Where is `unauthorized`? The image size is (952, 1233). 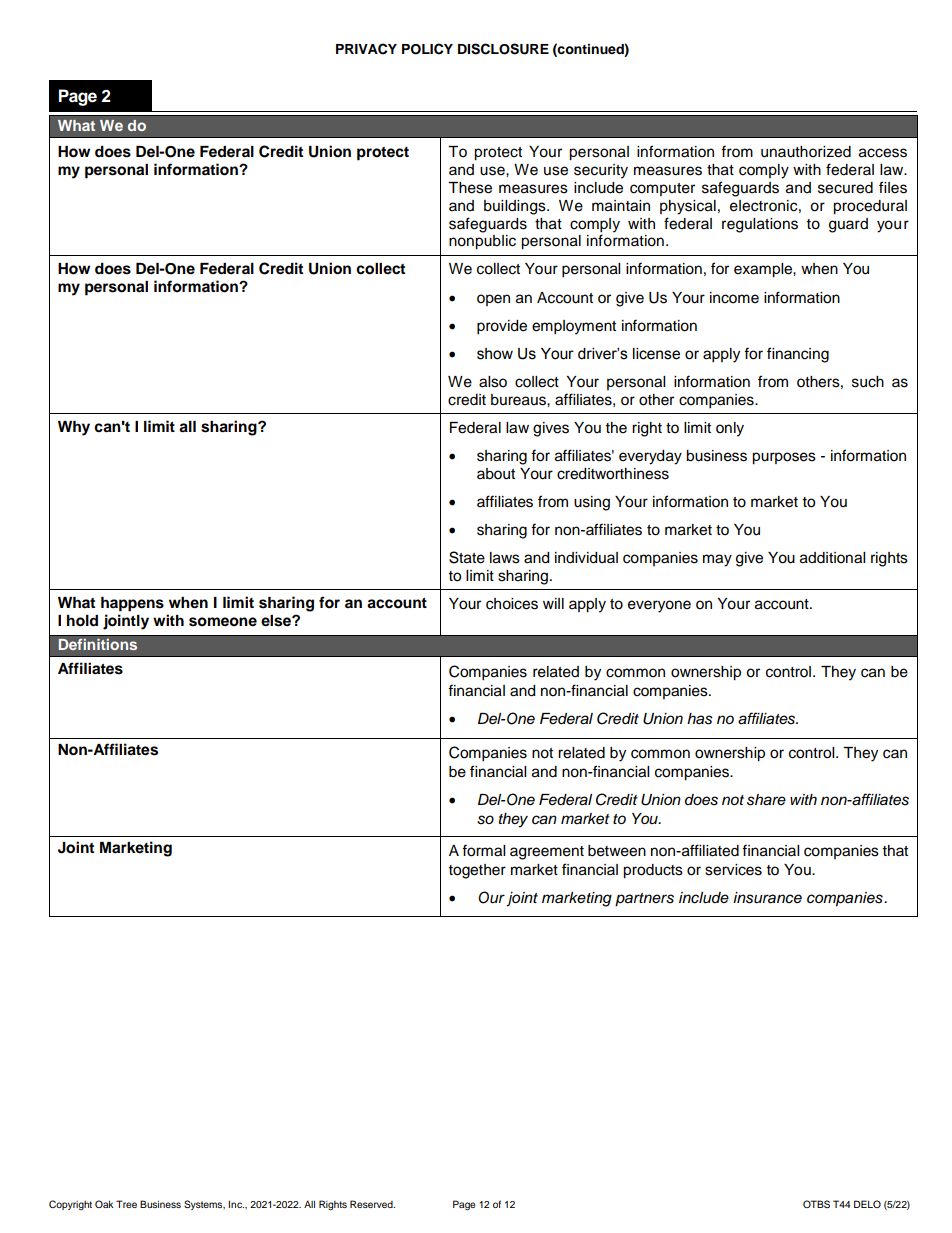
unauthorized is located at coordinates (806, 152).
